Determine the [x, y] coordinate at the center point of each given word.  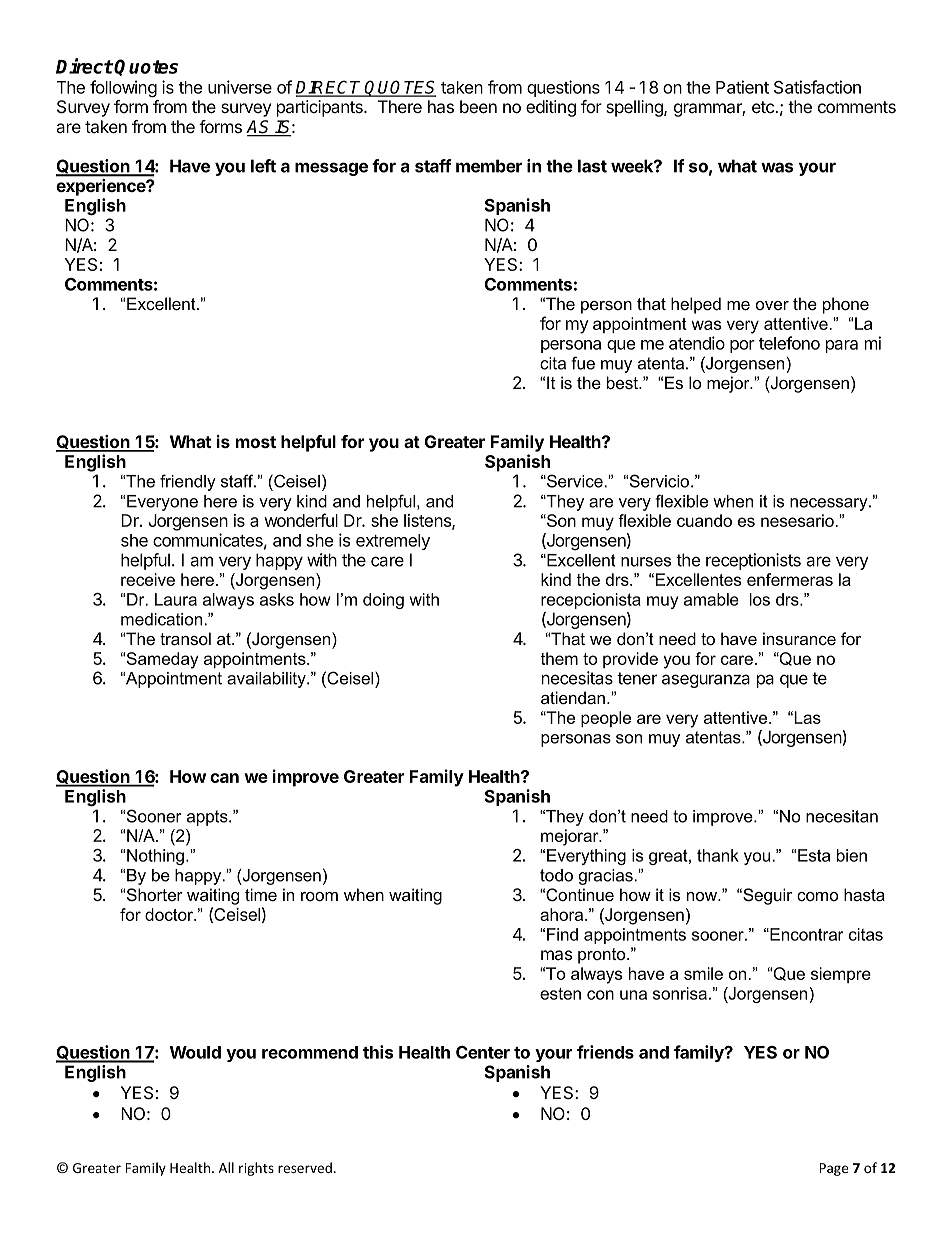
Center [483, 1052]
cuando [704, 520]
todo [556, 875]
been [478, 106]
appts [208, 818]
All [226, 1167]
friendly [188, 482]
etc [764, 107]
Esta [814, 855]
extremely [393, 542]
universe [240, 87]
